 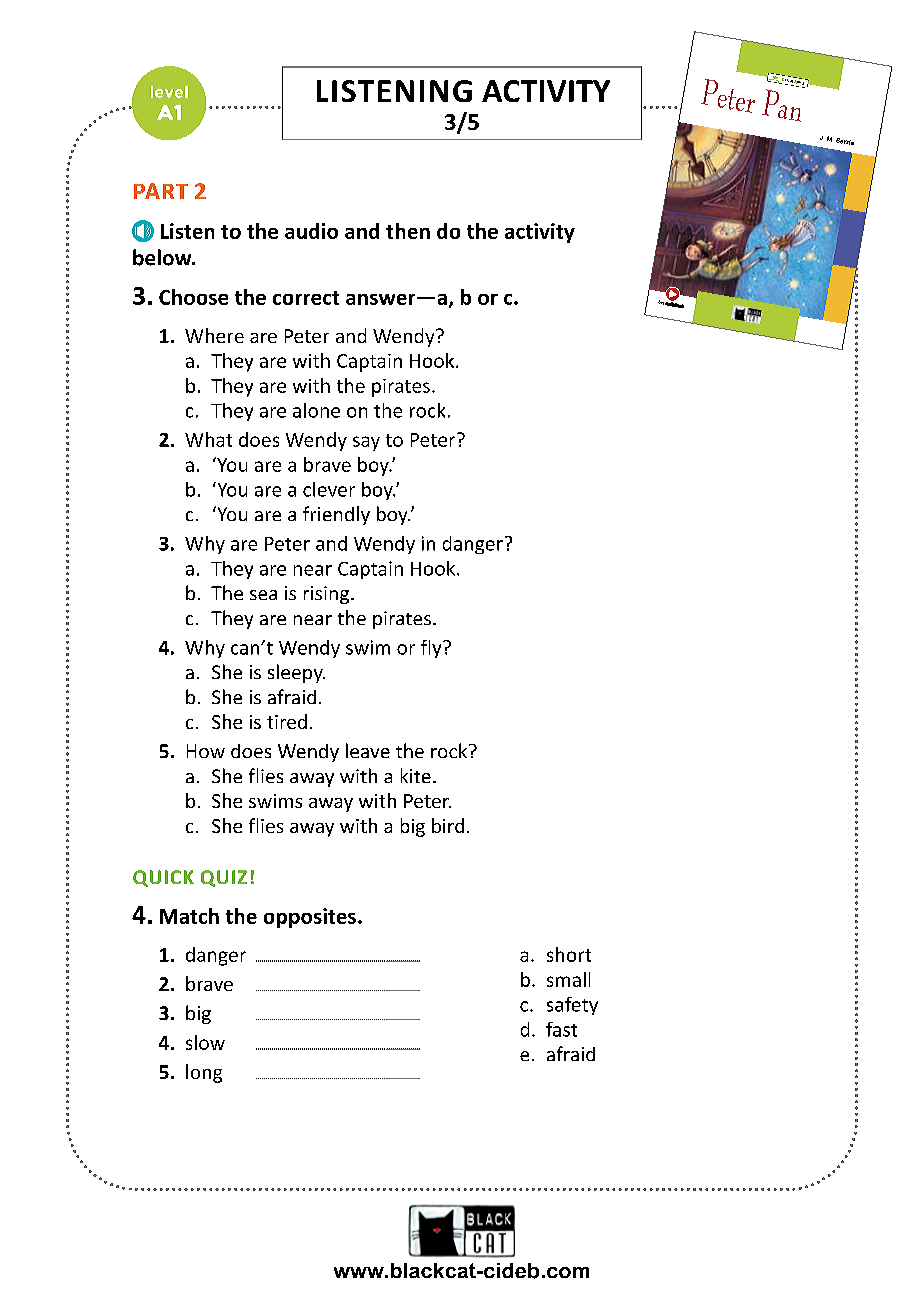 I want to click on opposites, so click(x=310, y=918).
